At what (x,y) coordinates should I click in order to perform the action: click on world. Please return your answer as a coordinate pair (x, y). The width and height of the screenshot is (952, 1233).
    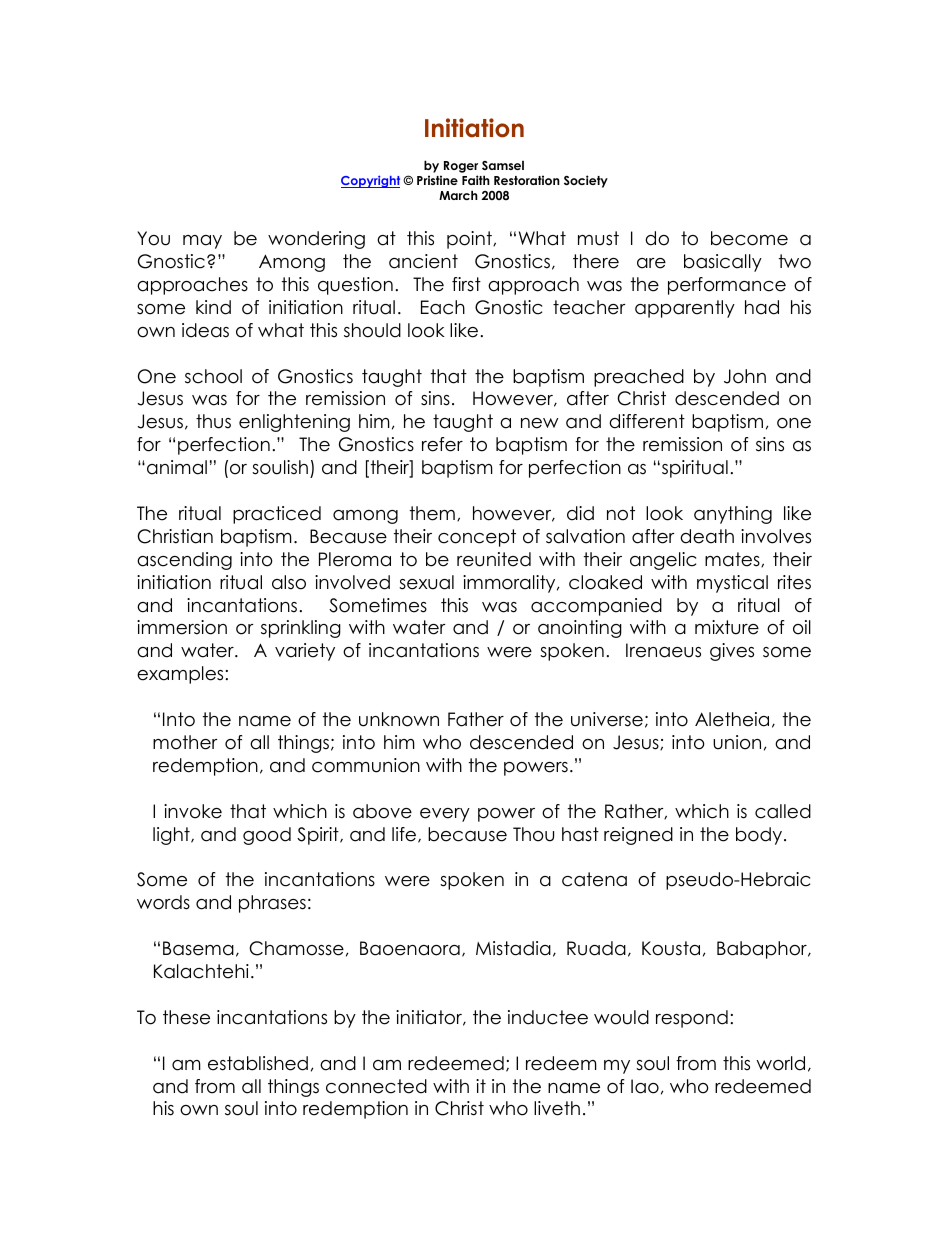
    Looking at the image, I should click on (780, 1063).
